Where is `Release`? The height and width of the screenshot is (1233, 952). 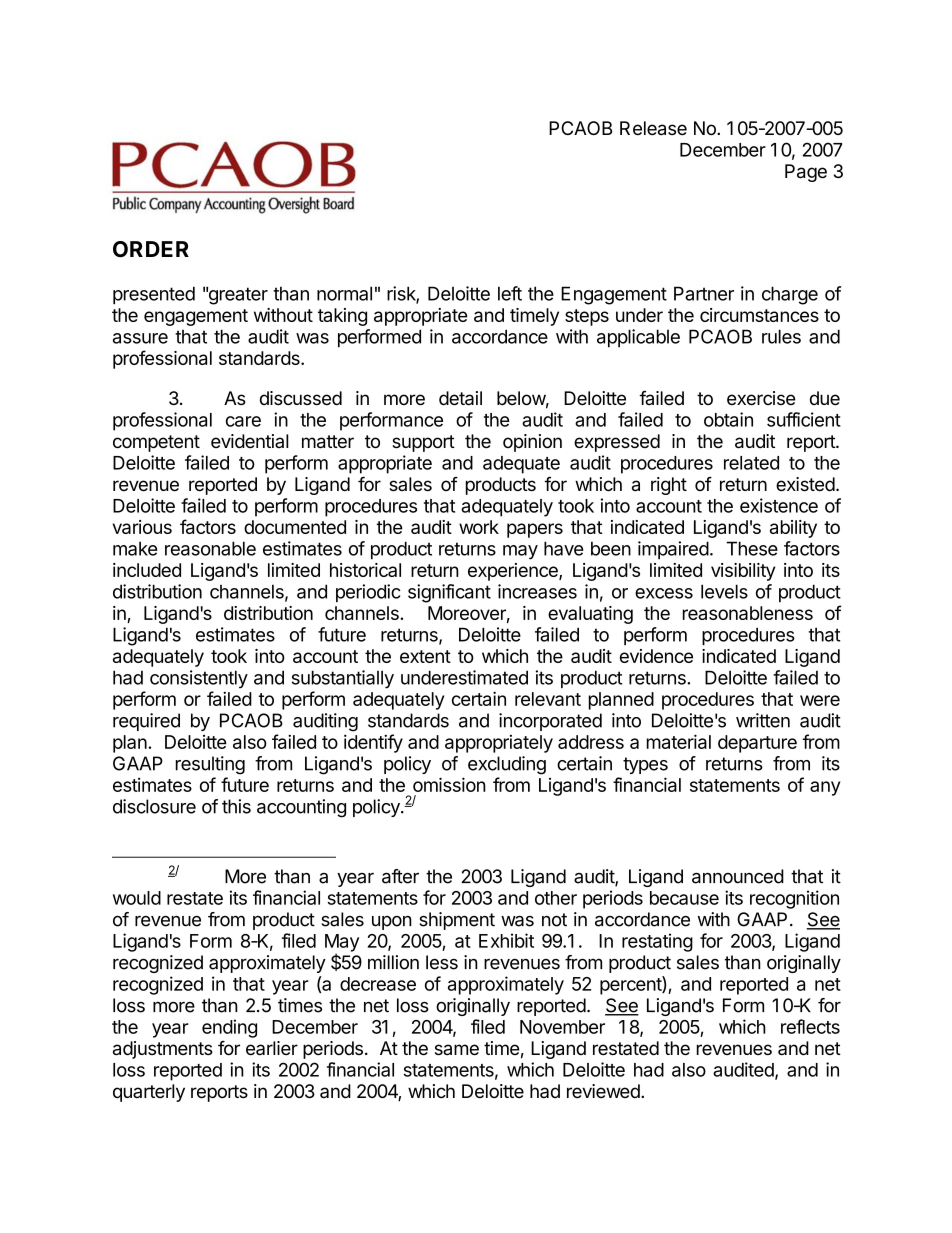 Release is located at coordinates (653, 128).
